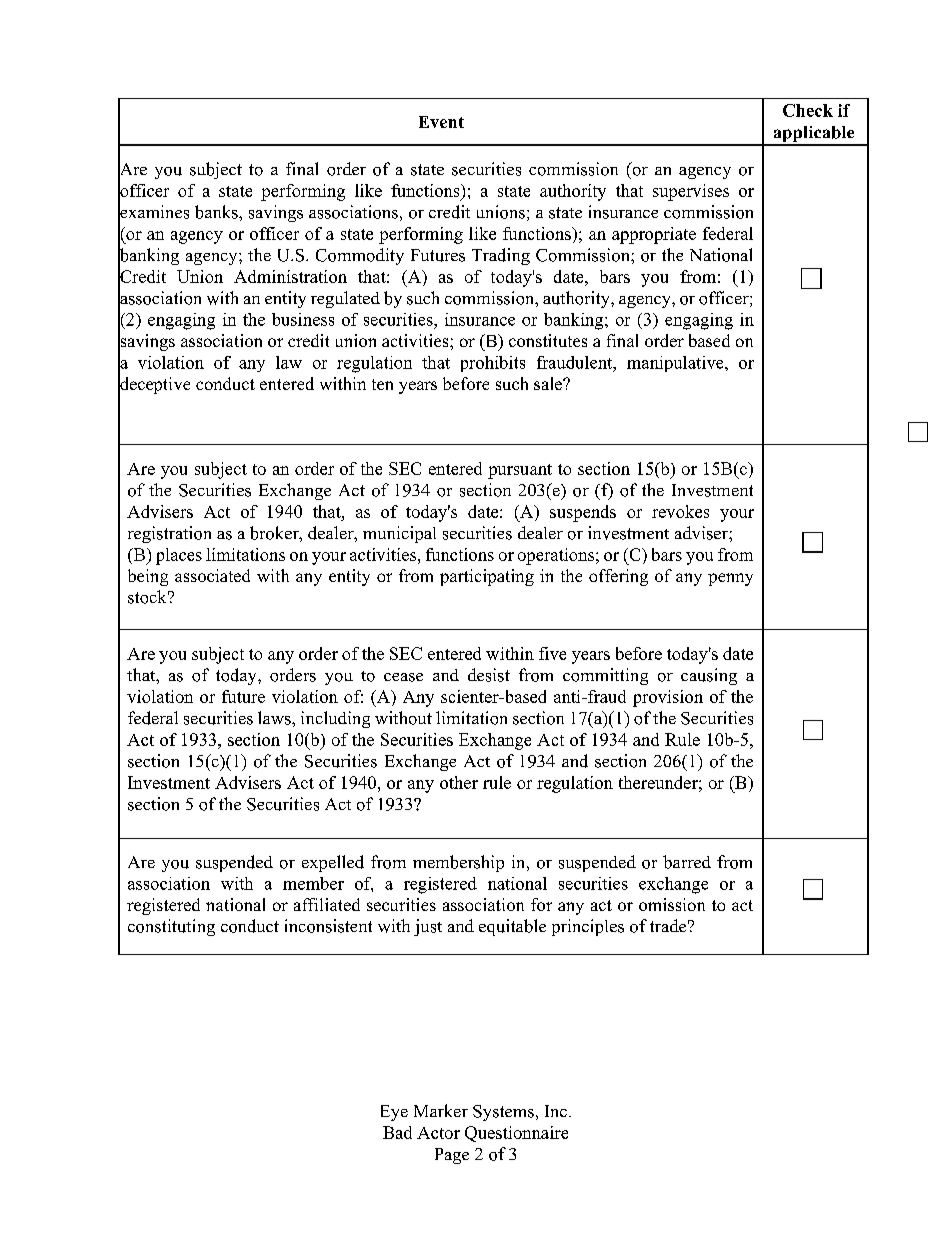 This screenshot has height=1233, width=952. Describe the element at coordinates (217, 212) in the screenshot. I see `banks` at that location.
